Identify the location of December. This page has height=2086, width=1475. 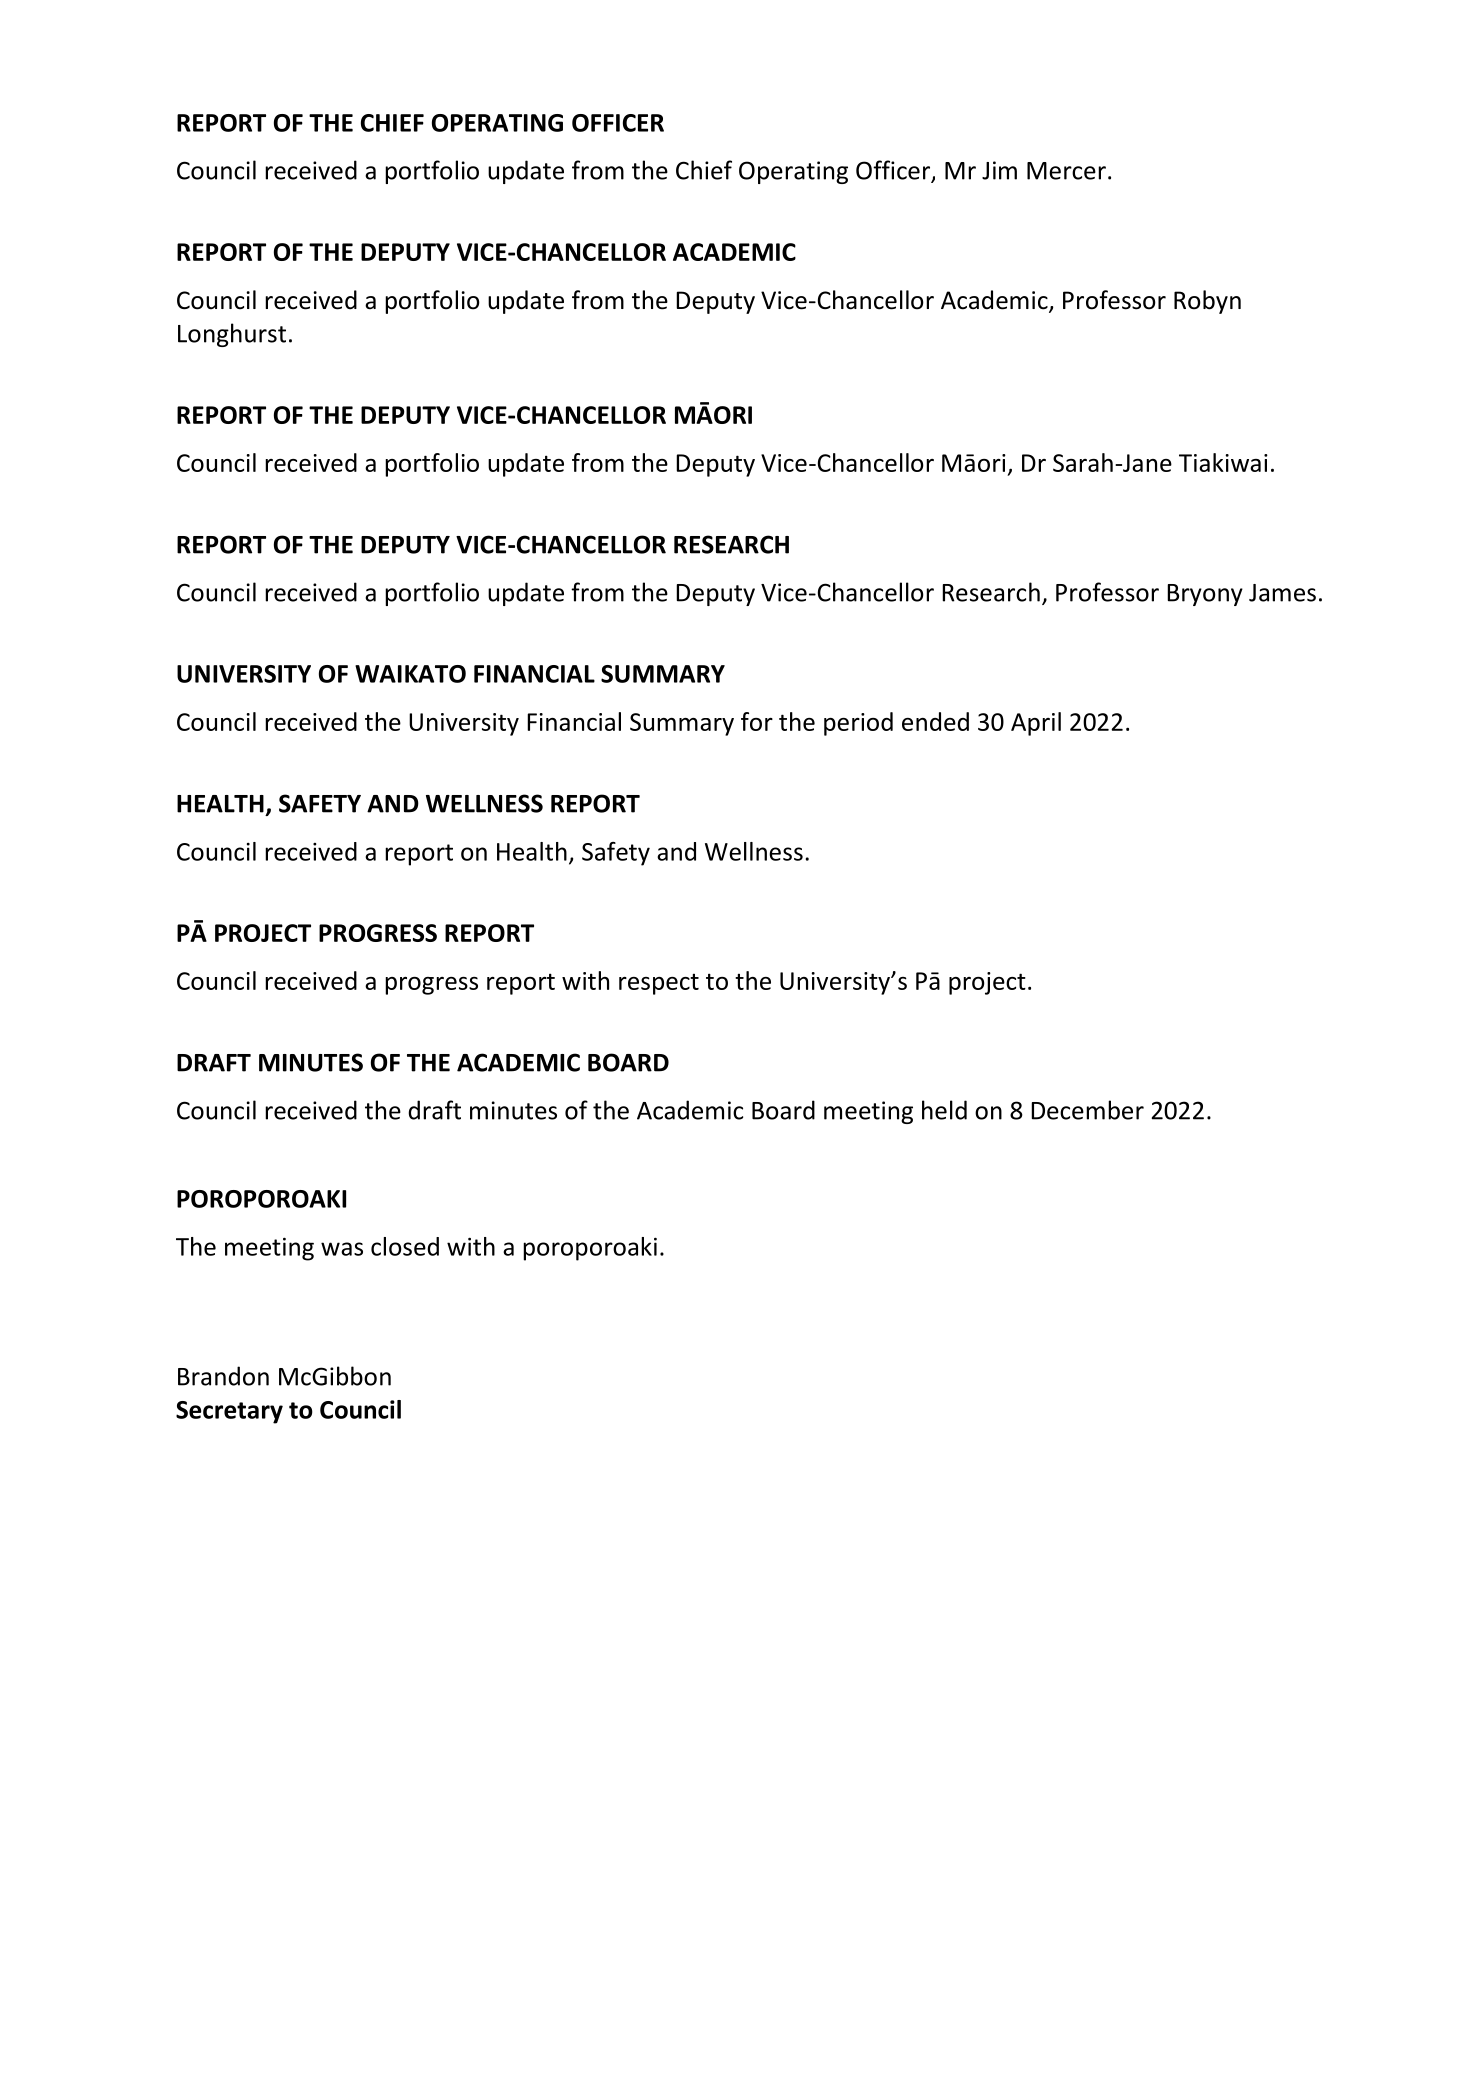
(1087, 1110).
